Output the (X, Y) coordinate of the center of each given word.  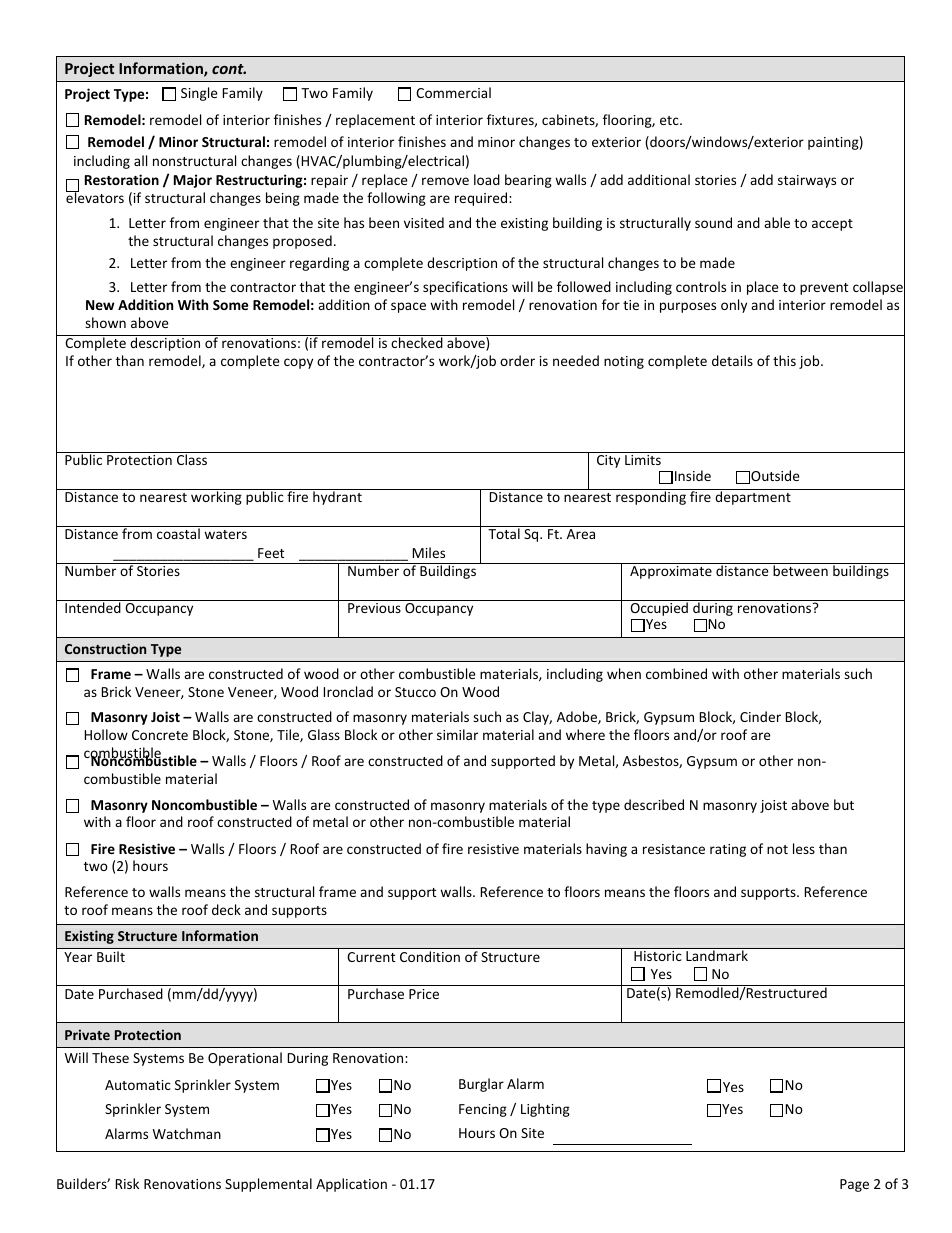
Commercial (453, 92)
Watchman (187, 1133)
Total (504, 533)
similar (457, 734)
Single (199, 94)
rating (728, 850)
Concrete (160, 735)
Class (192, 459)
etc (670, 120)
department (753, 498)
